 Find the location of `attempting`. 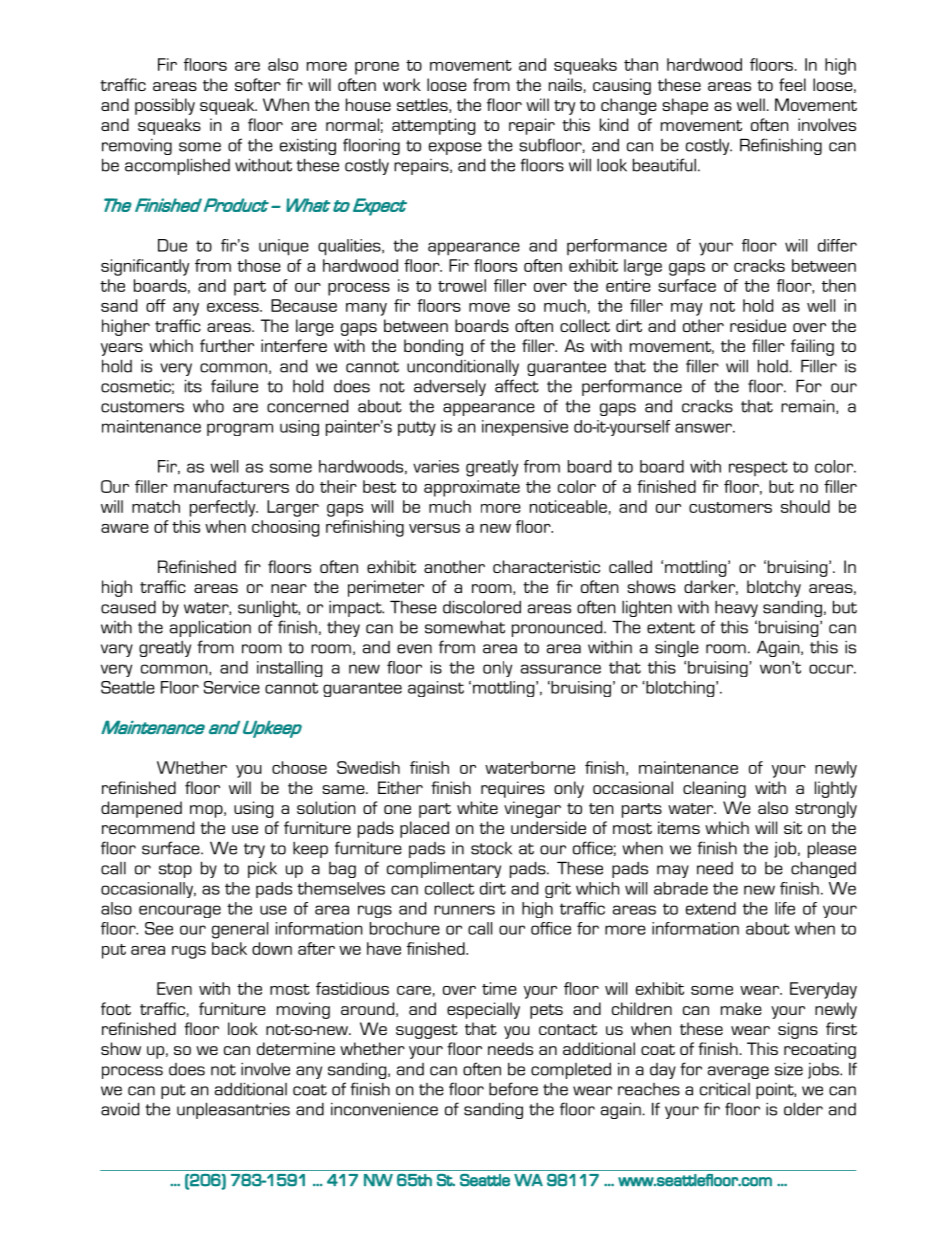

attempting is located at coordinates (433, 126).
